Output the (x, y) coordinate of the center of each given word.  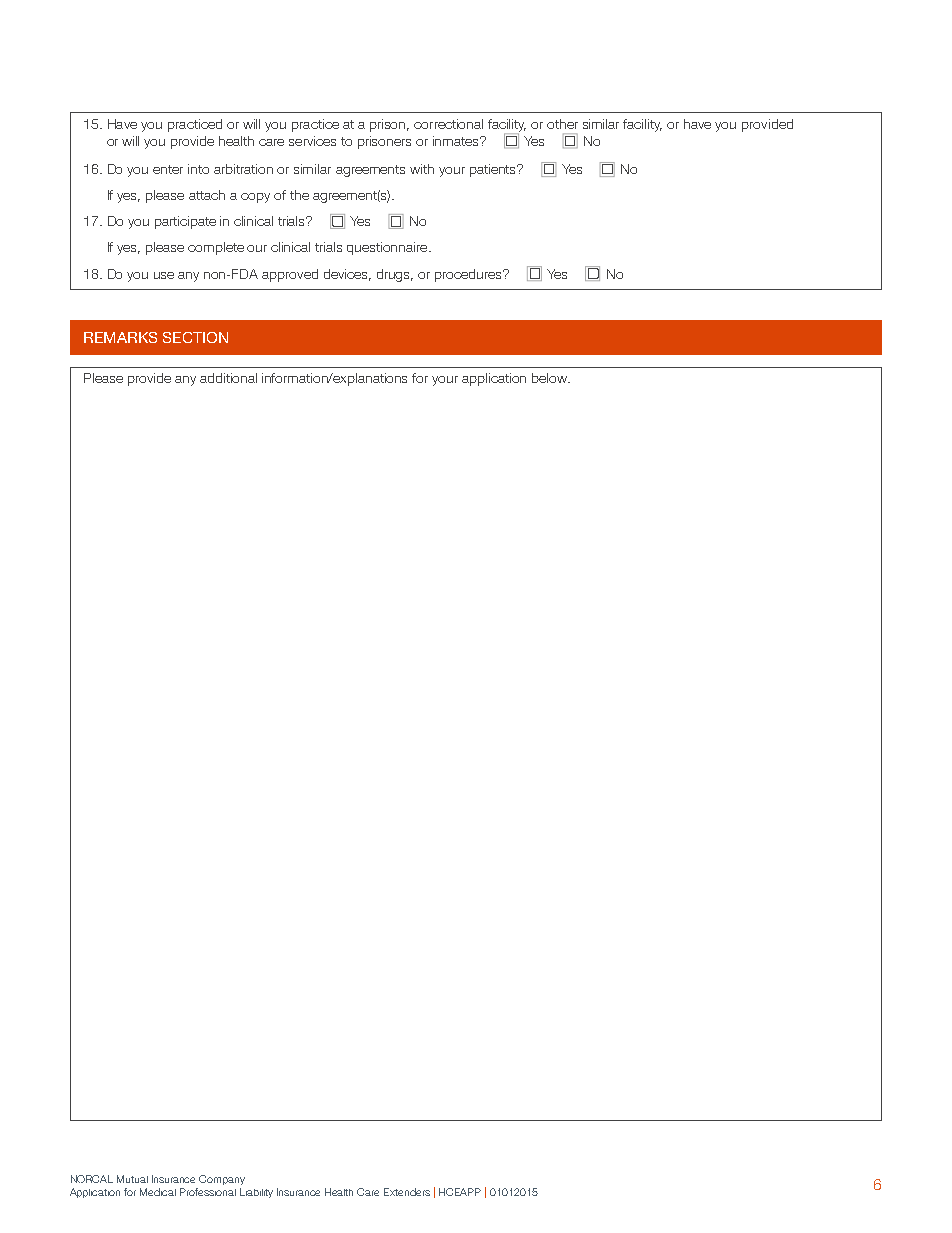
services (312, 141)
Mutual (132, 1179)
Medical (158, 1192)
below (551, 378)
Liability (256, 1193)
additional (228, 378)
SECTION (195, 337)
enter (168, 169)
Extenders (407, 1192)
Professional (208, 1192)
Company (222, 1180)
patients (494, 170)
